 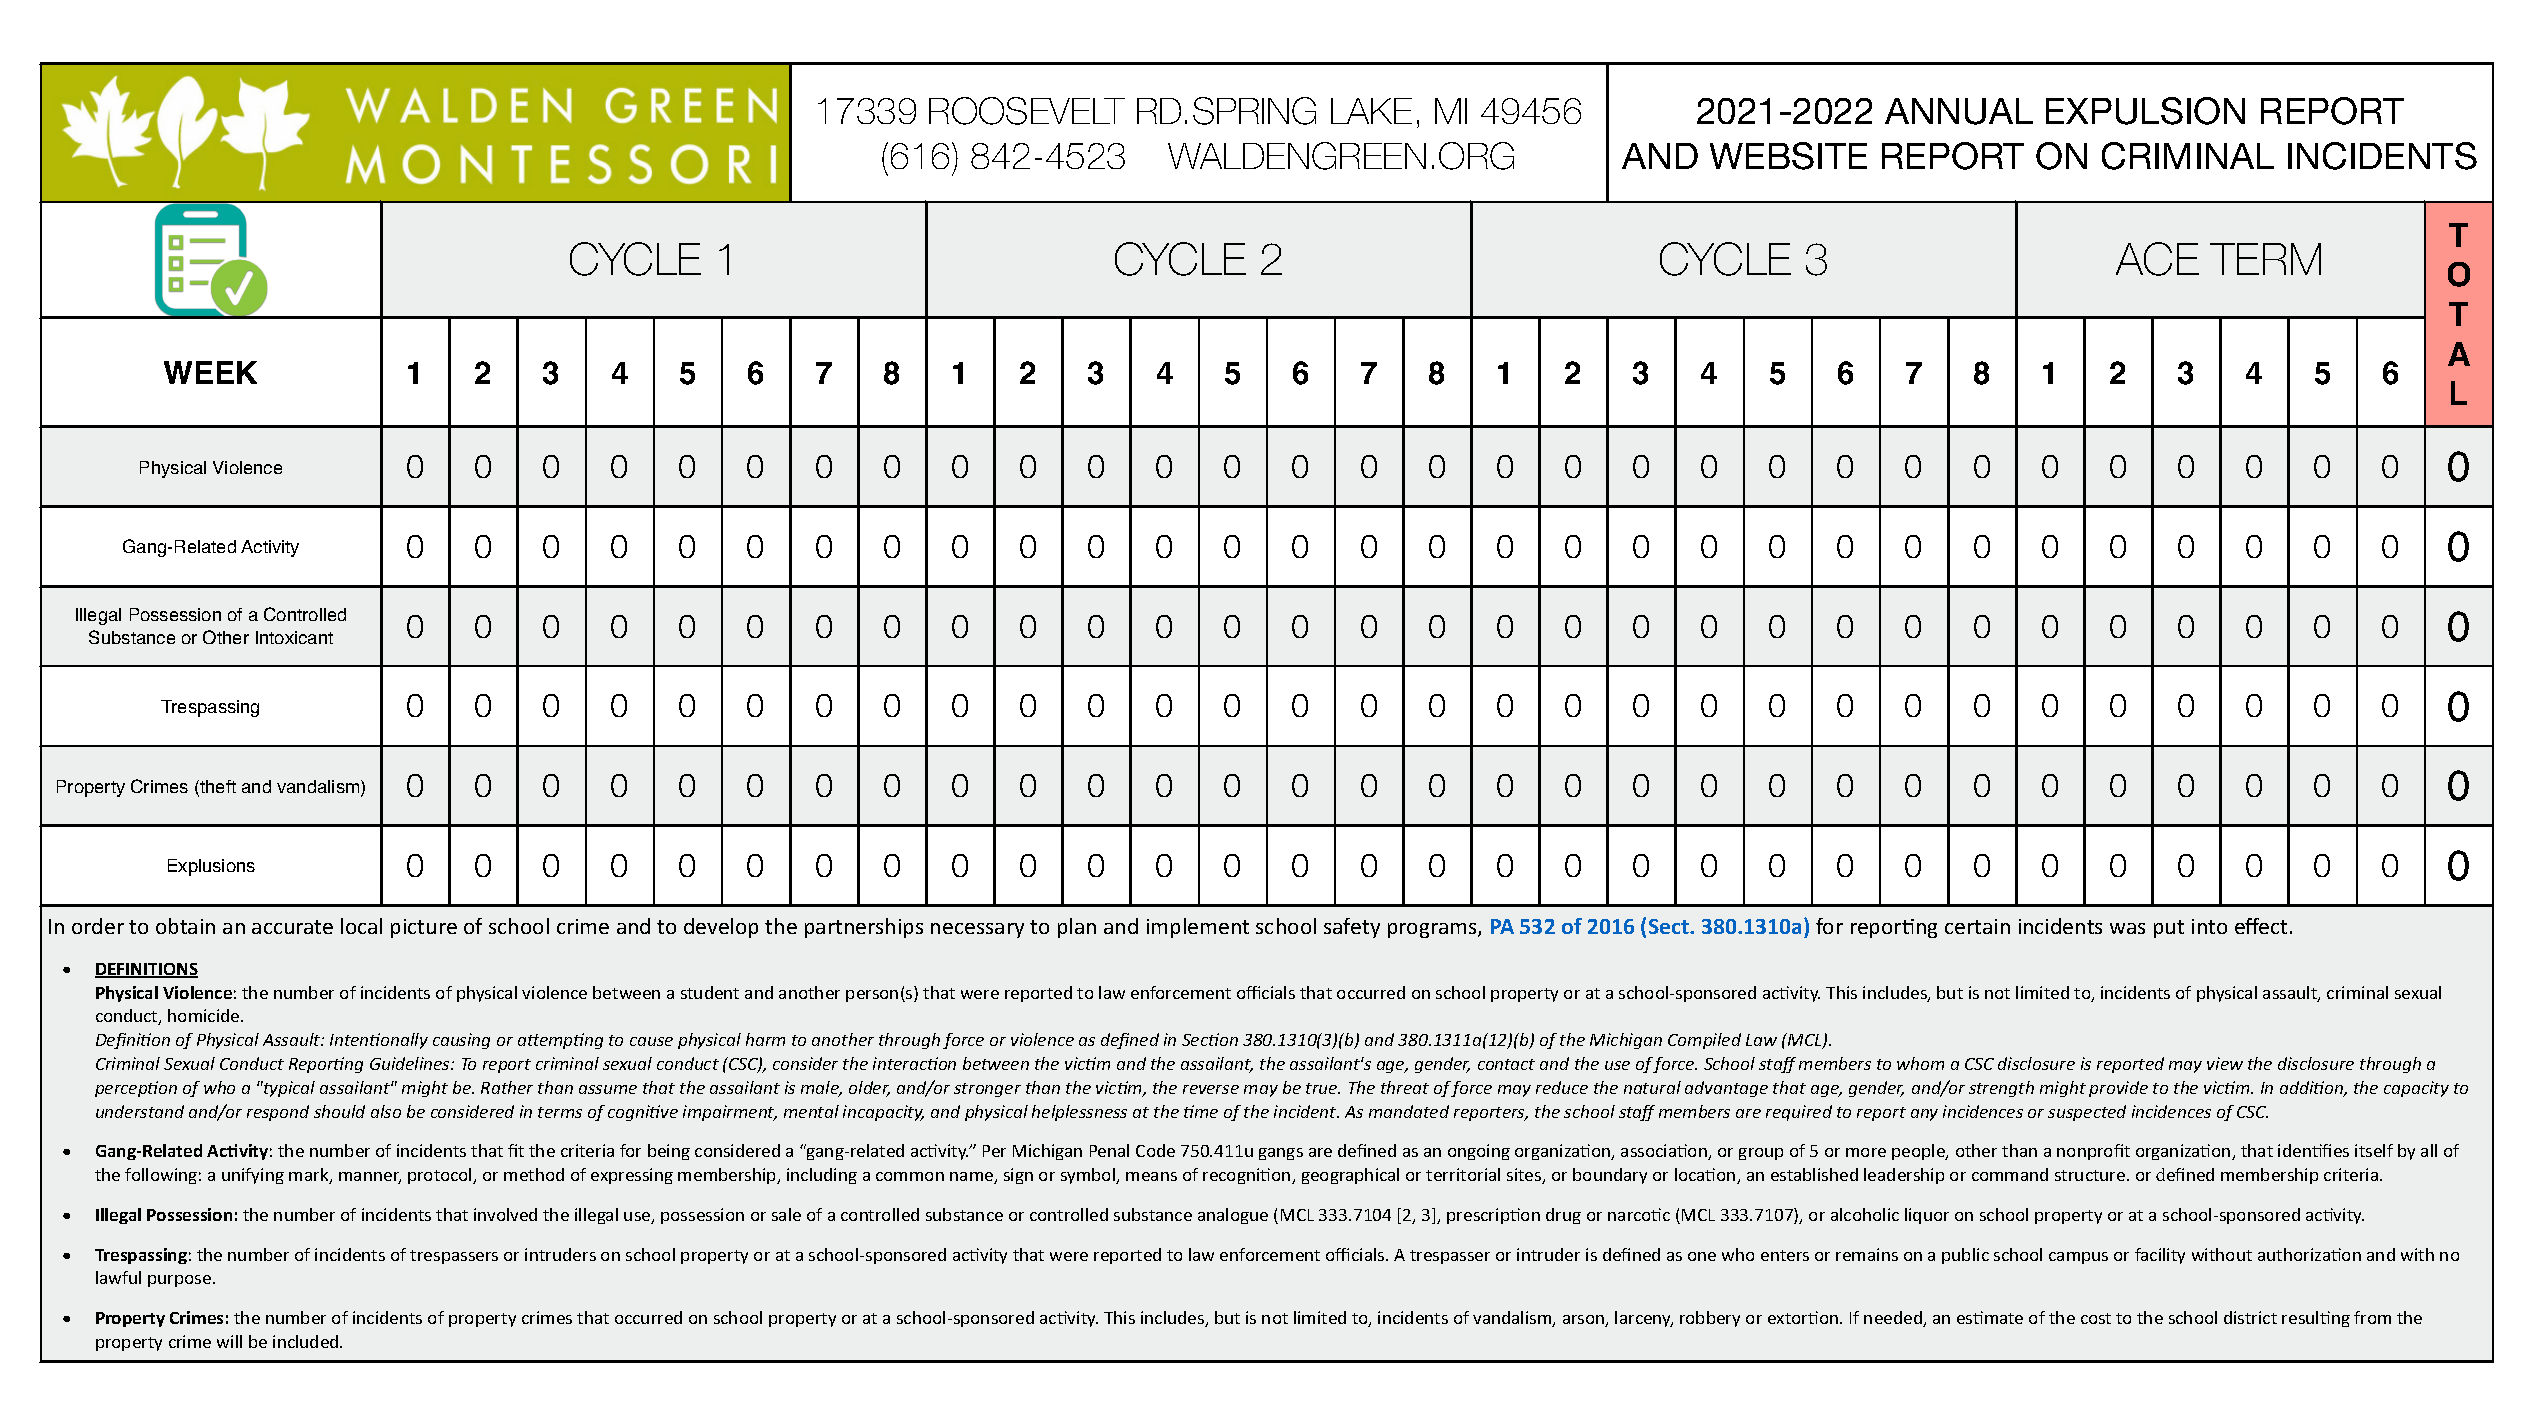 I want to click on EXPULSION, so click(x=2145, y=111).
